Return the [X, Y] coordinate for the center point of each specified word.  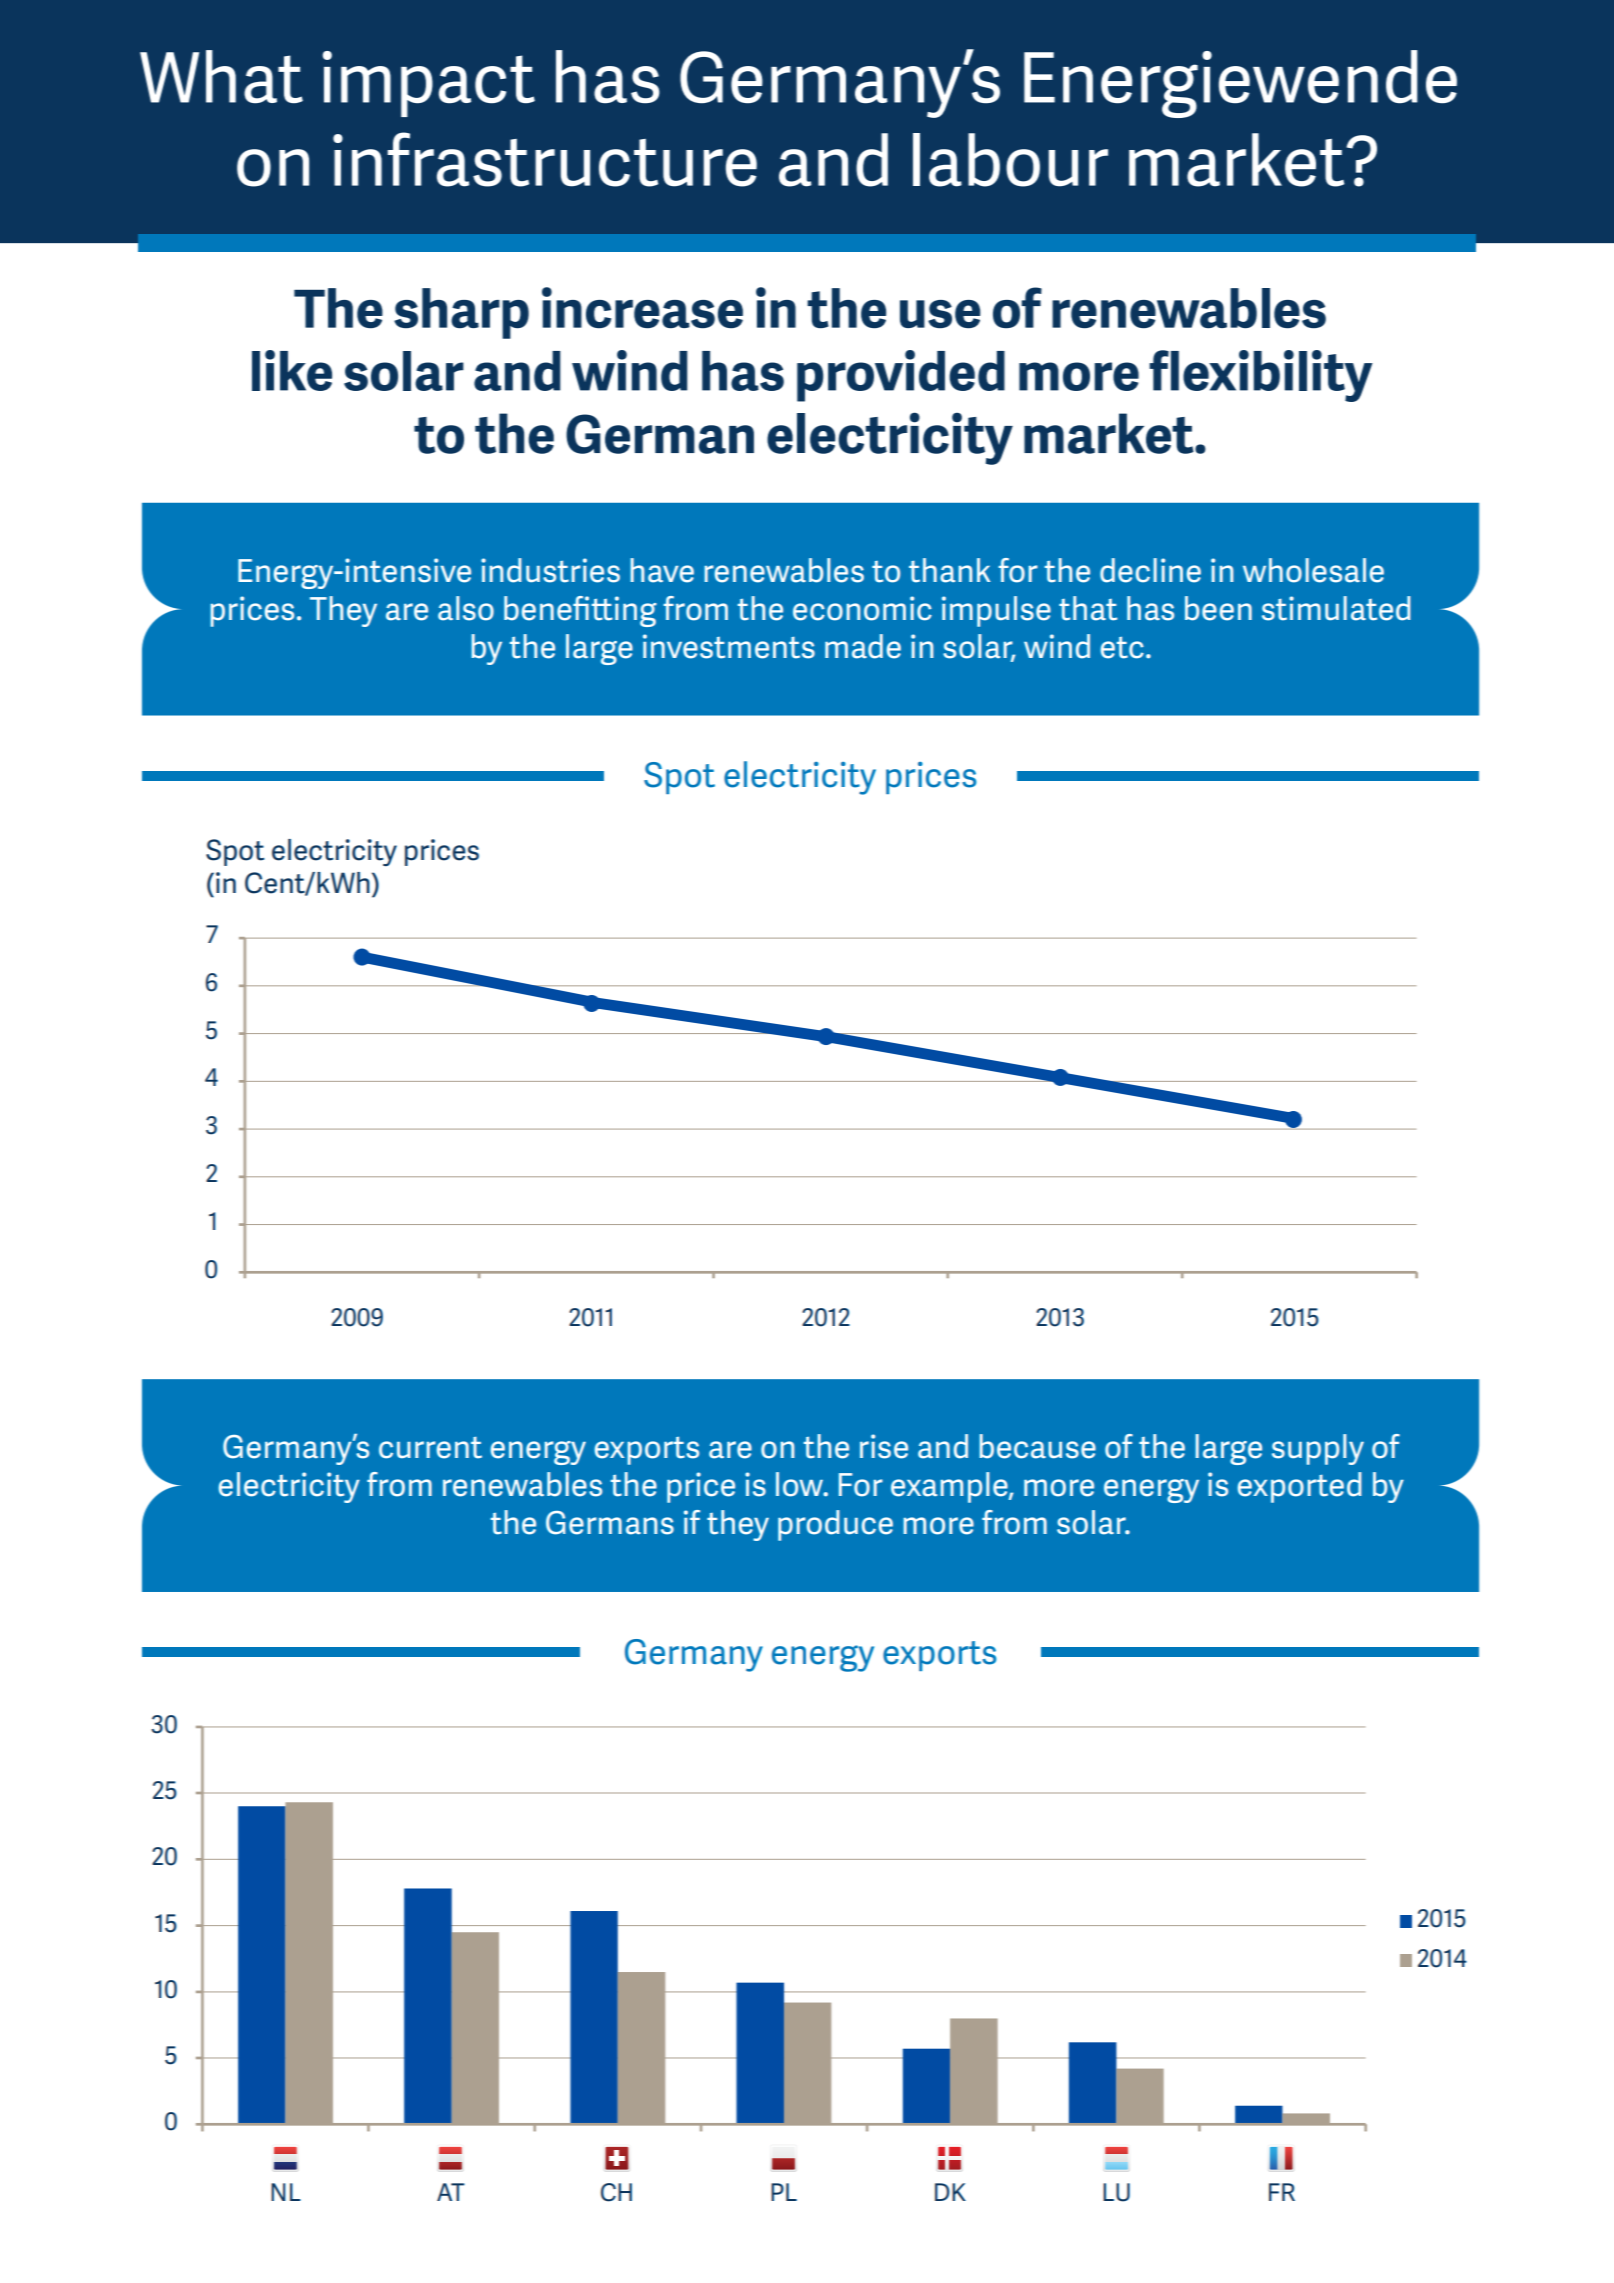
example [950, 1487]
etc [1122, 648]
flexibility [1261, 376]
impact [429, 84]
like [292, 370]
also [466, 608]
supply [1318, 1449]
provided [901, 376]
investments [729, 646]
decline [1150, 570]
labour [1010, 160]
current [430, 1448]
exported [1299, 1487]
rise [884, 1446]
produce [835, 1525]
